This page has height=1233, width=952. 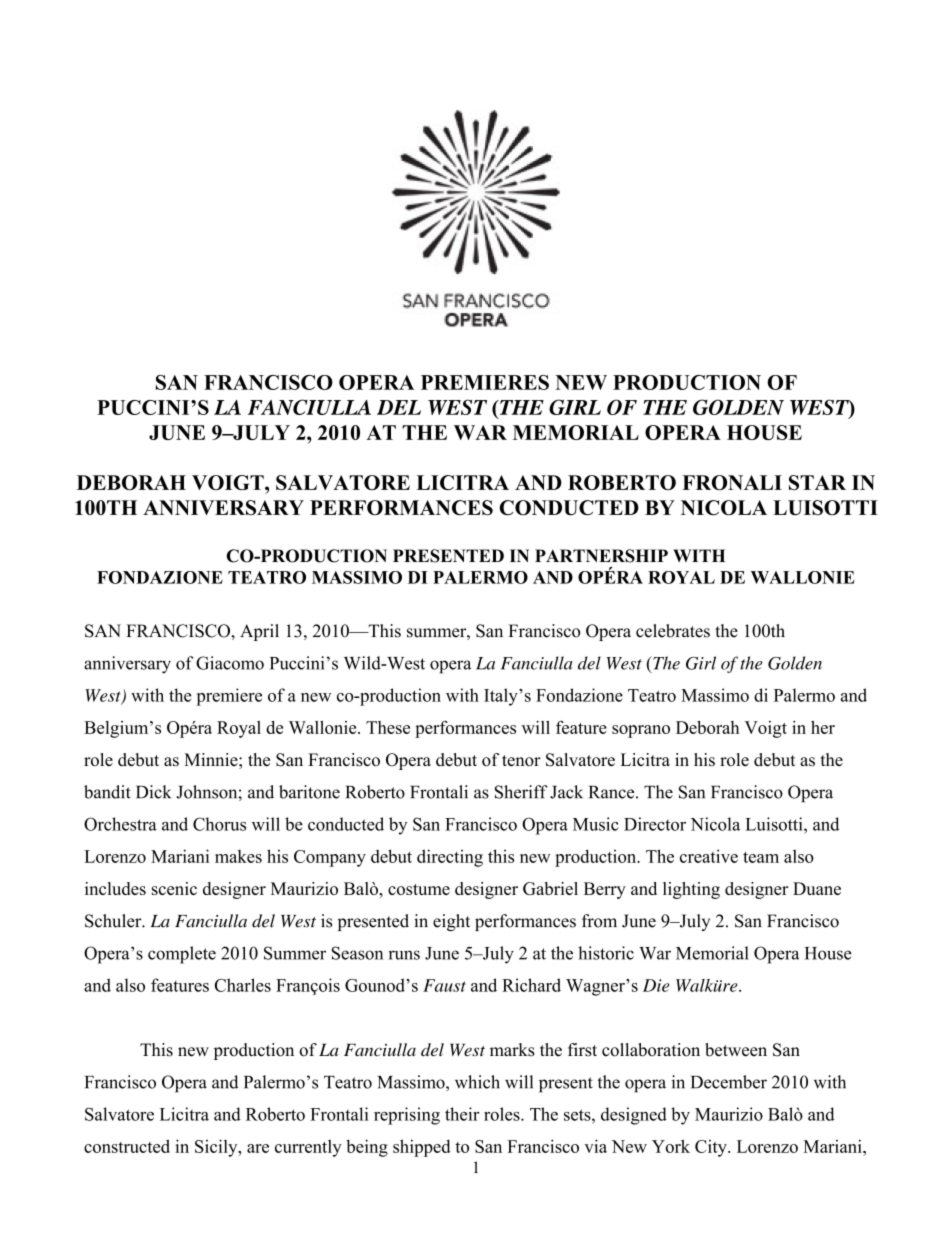 I want to click on PARTNERSHIP, so click(x=601, y=556).
